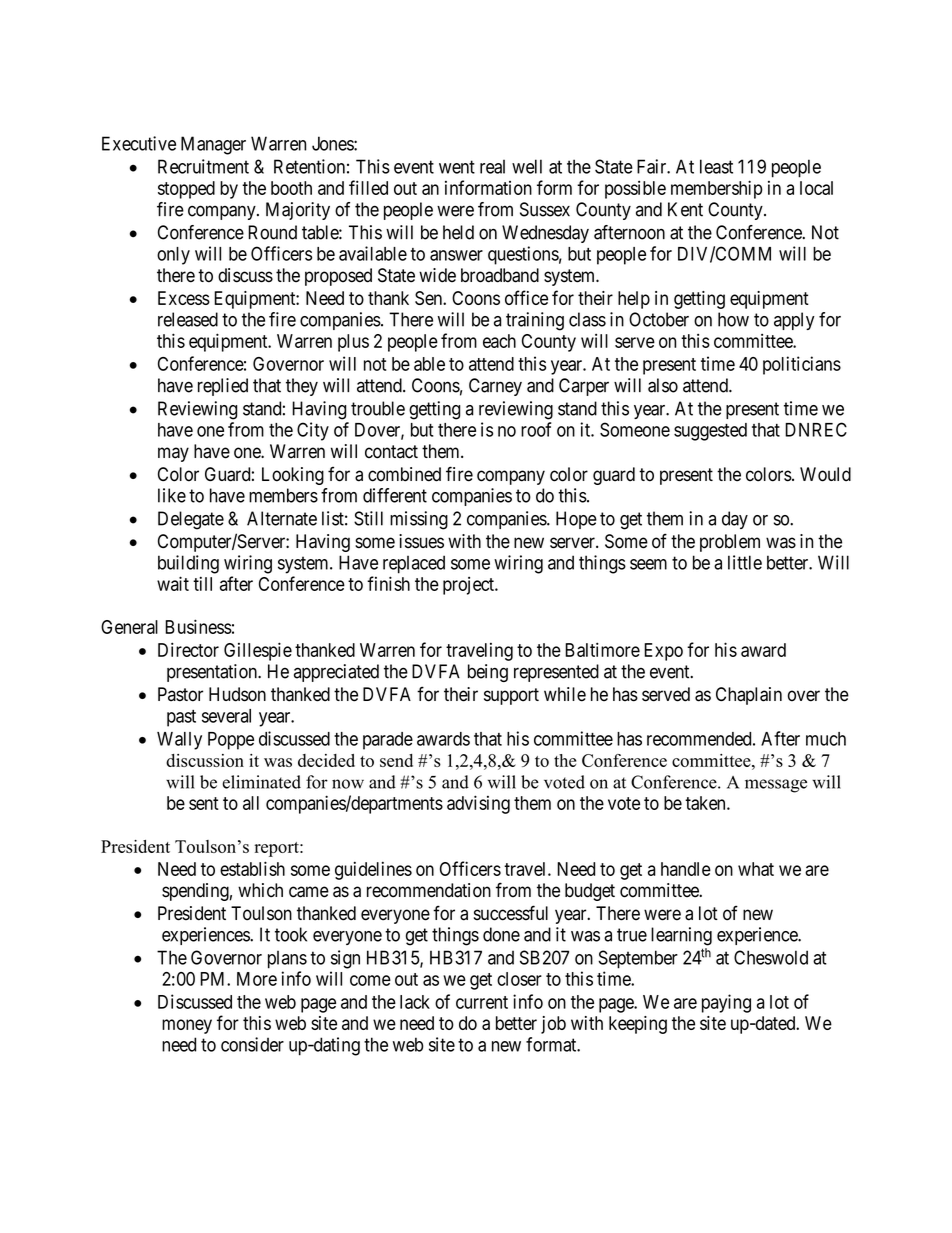 Image resolution: width=952 pixels, height=1233 pixels. I want to click on wait, so click(173, 583).
